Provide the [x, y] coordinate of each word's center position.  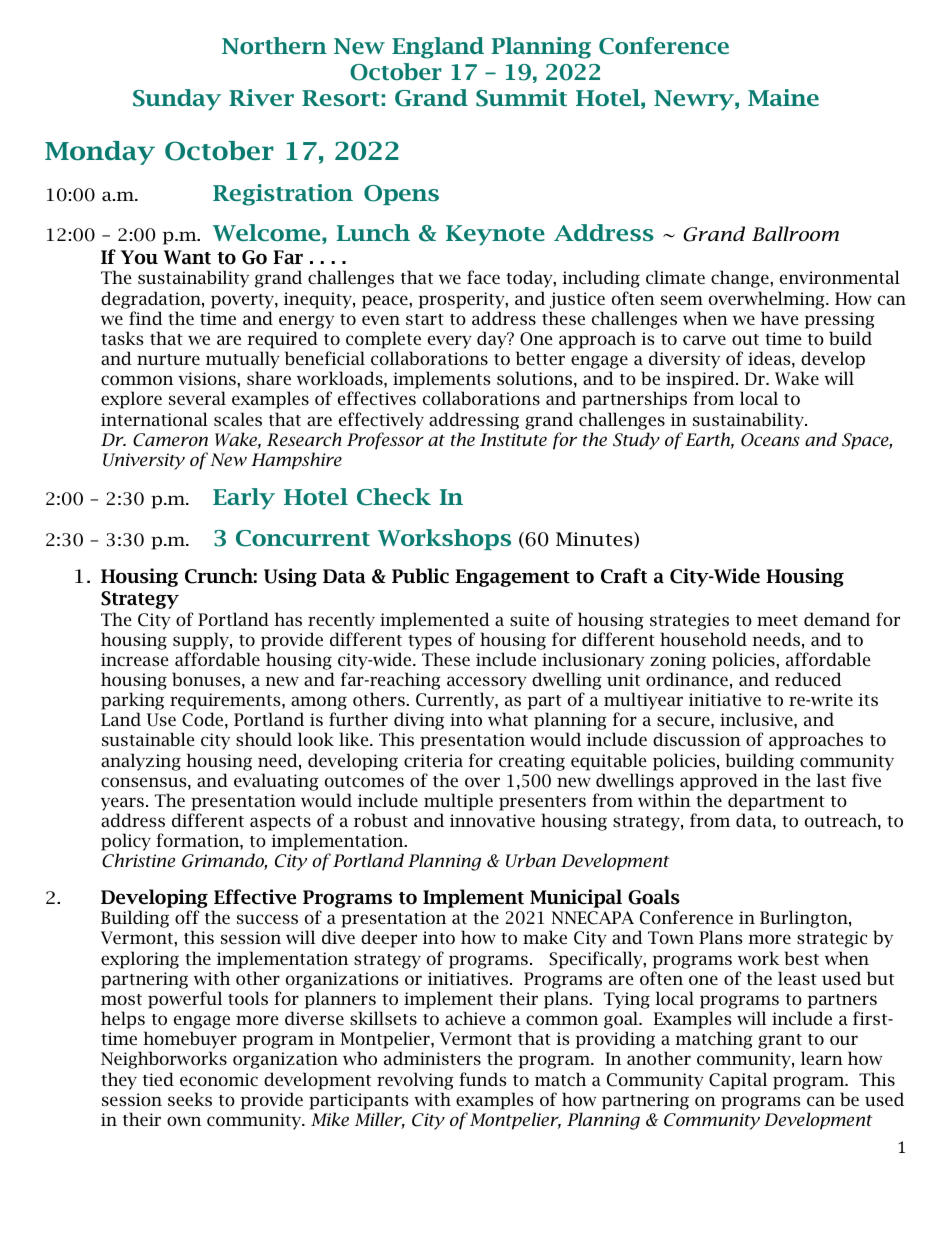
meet [777, 620]
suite [529, 619]
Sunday [177, 99]
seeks [190, 1099]
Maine [783, 97]
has [288, 619]
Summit [521, 98]
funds [483, 1079]
